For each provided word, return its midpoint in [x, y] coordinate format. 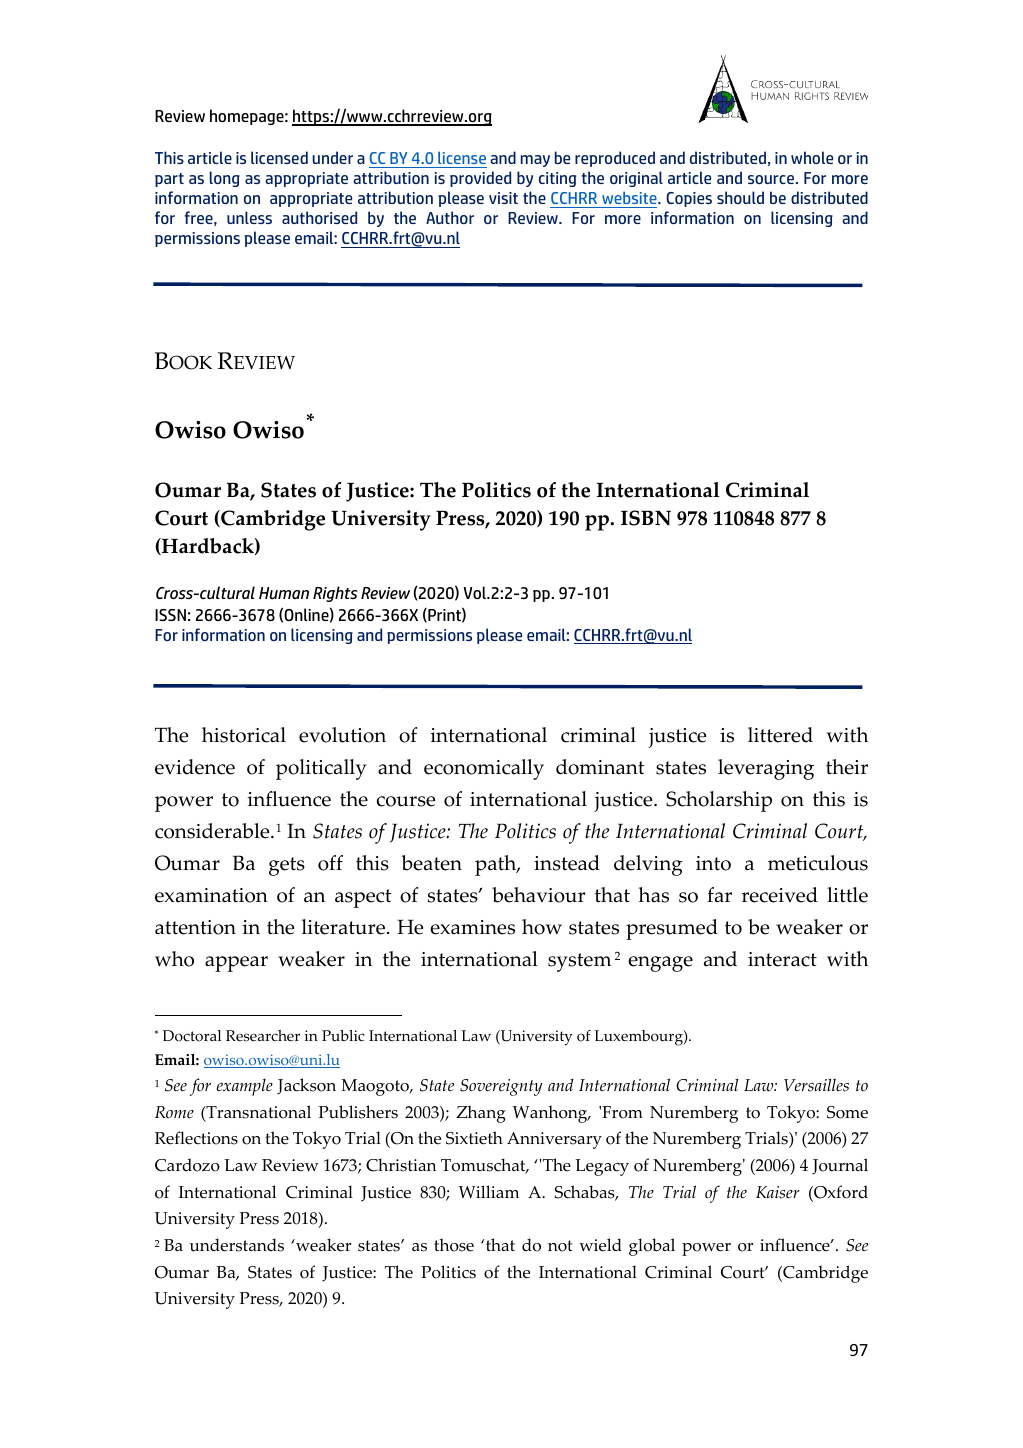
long [225, 179]
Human [284, 593]
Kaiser [778, 1192]
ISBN [646, 518]
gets [287, 866]
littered [780, 735]
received [780, 895]
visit [503, 198]
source [771, 179]
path [497, 865]
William [489, 1191]
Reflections [196, 1138]
